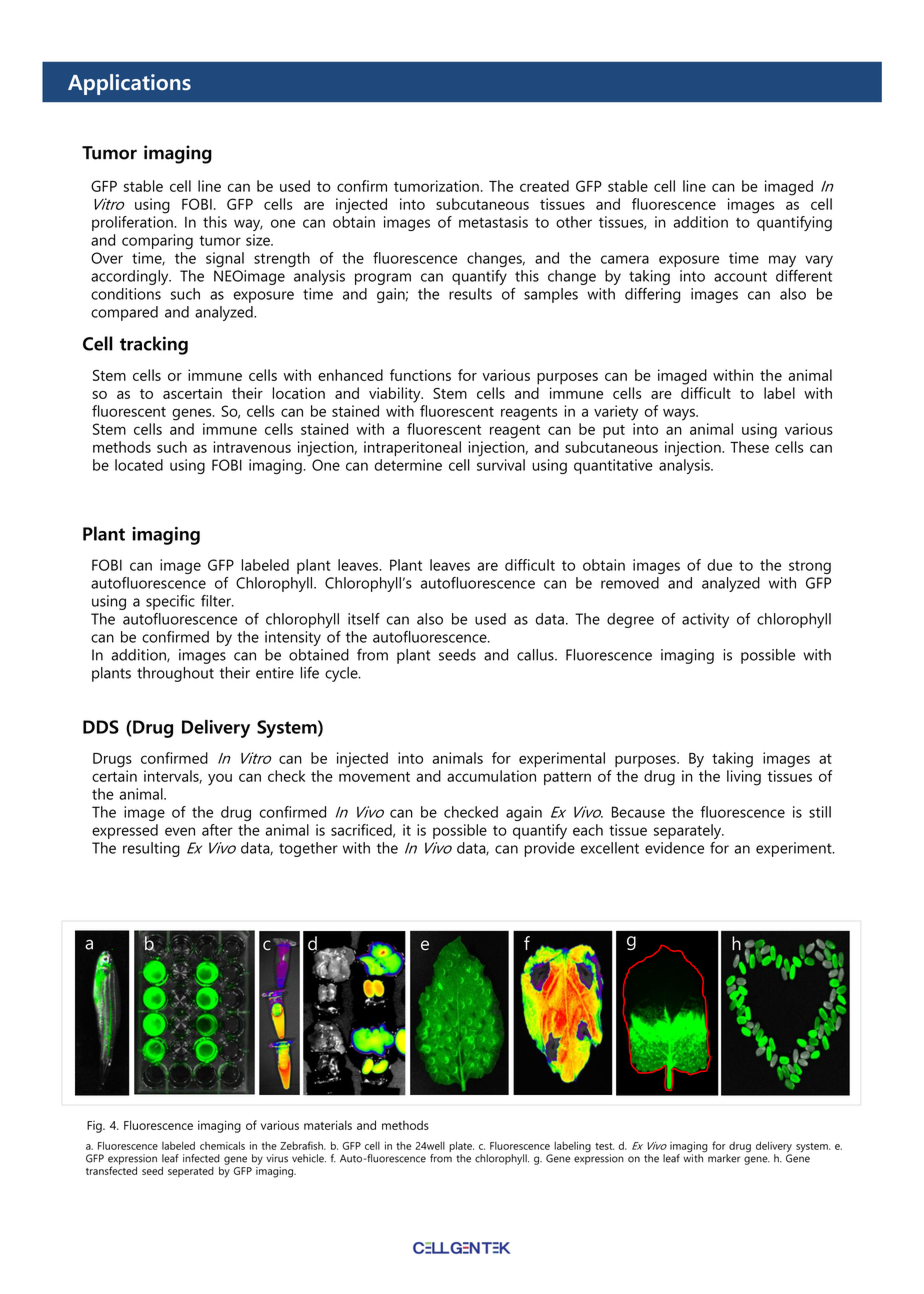 Image resolution: width=924 pixels, height=1294 pixels. What do you see at coordinates (180, 831) in the screenshot?
I see `even` at bounding box center [180, 831].
